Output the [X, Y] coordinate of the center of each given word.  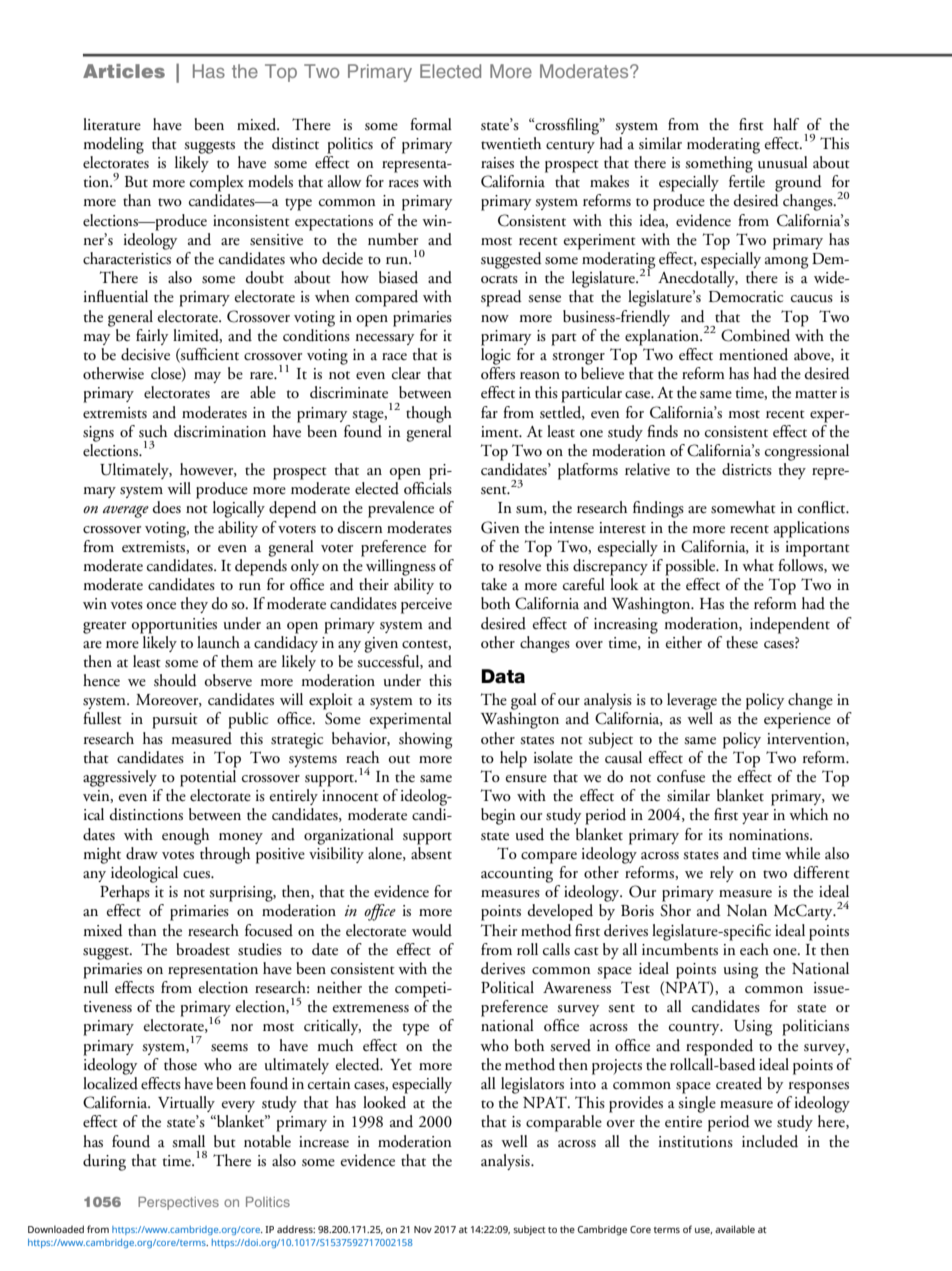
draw [142, 853]
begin [498, 816]
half [786, 124]
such [153, 431]
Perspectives [178, 1203]
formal [431, 124]
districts [747, 469]
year [755, 818]
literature [112, 124]
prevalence [401, 509]
